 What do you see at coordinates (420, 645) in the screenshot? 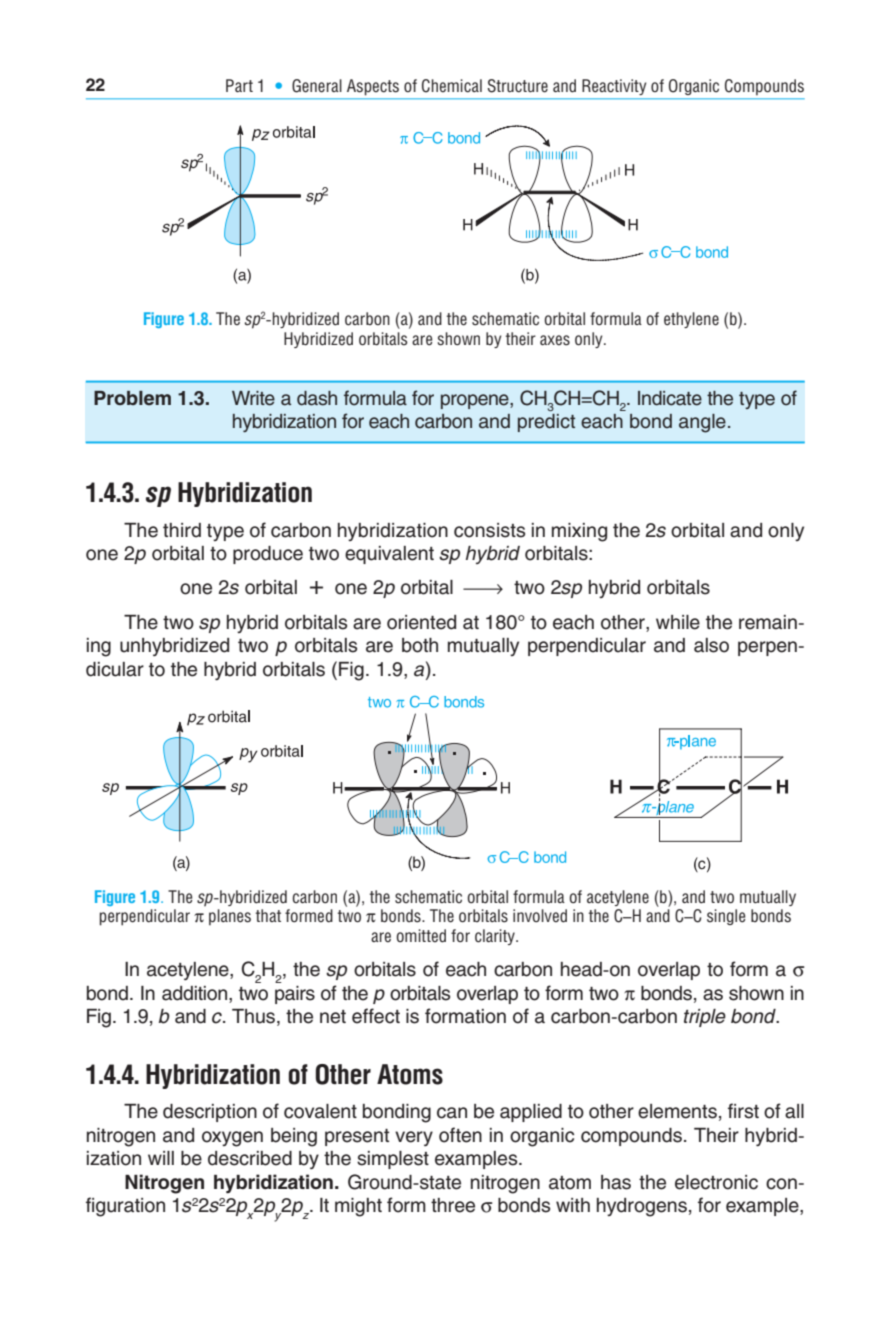
I see `both` at bounding box center [420, 645].
